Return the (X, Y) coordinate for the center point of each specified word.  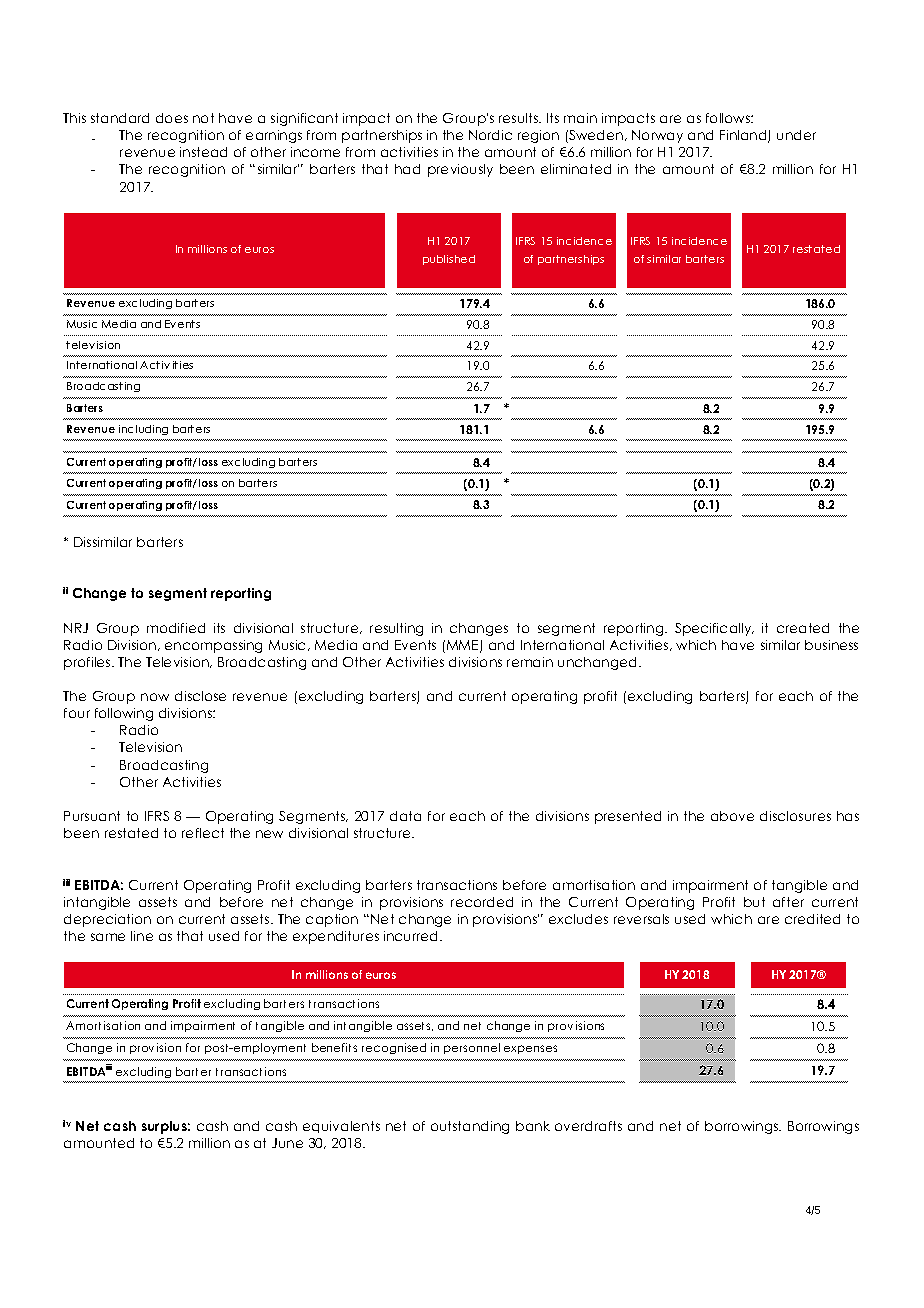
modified (176, 628)
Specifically (714, 629)
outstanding (470, 1127)
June (287, 1143)
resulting (396, 629)
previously (460, 170)
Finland (744, 136)
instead (203, 152)
